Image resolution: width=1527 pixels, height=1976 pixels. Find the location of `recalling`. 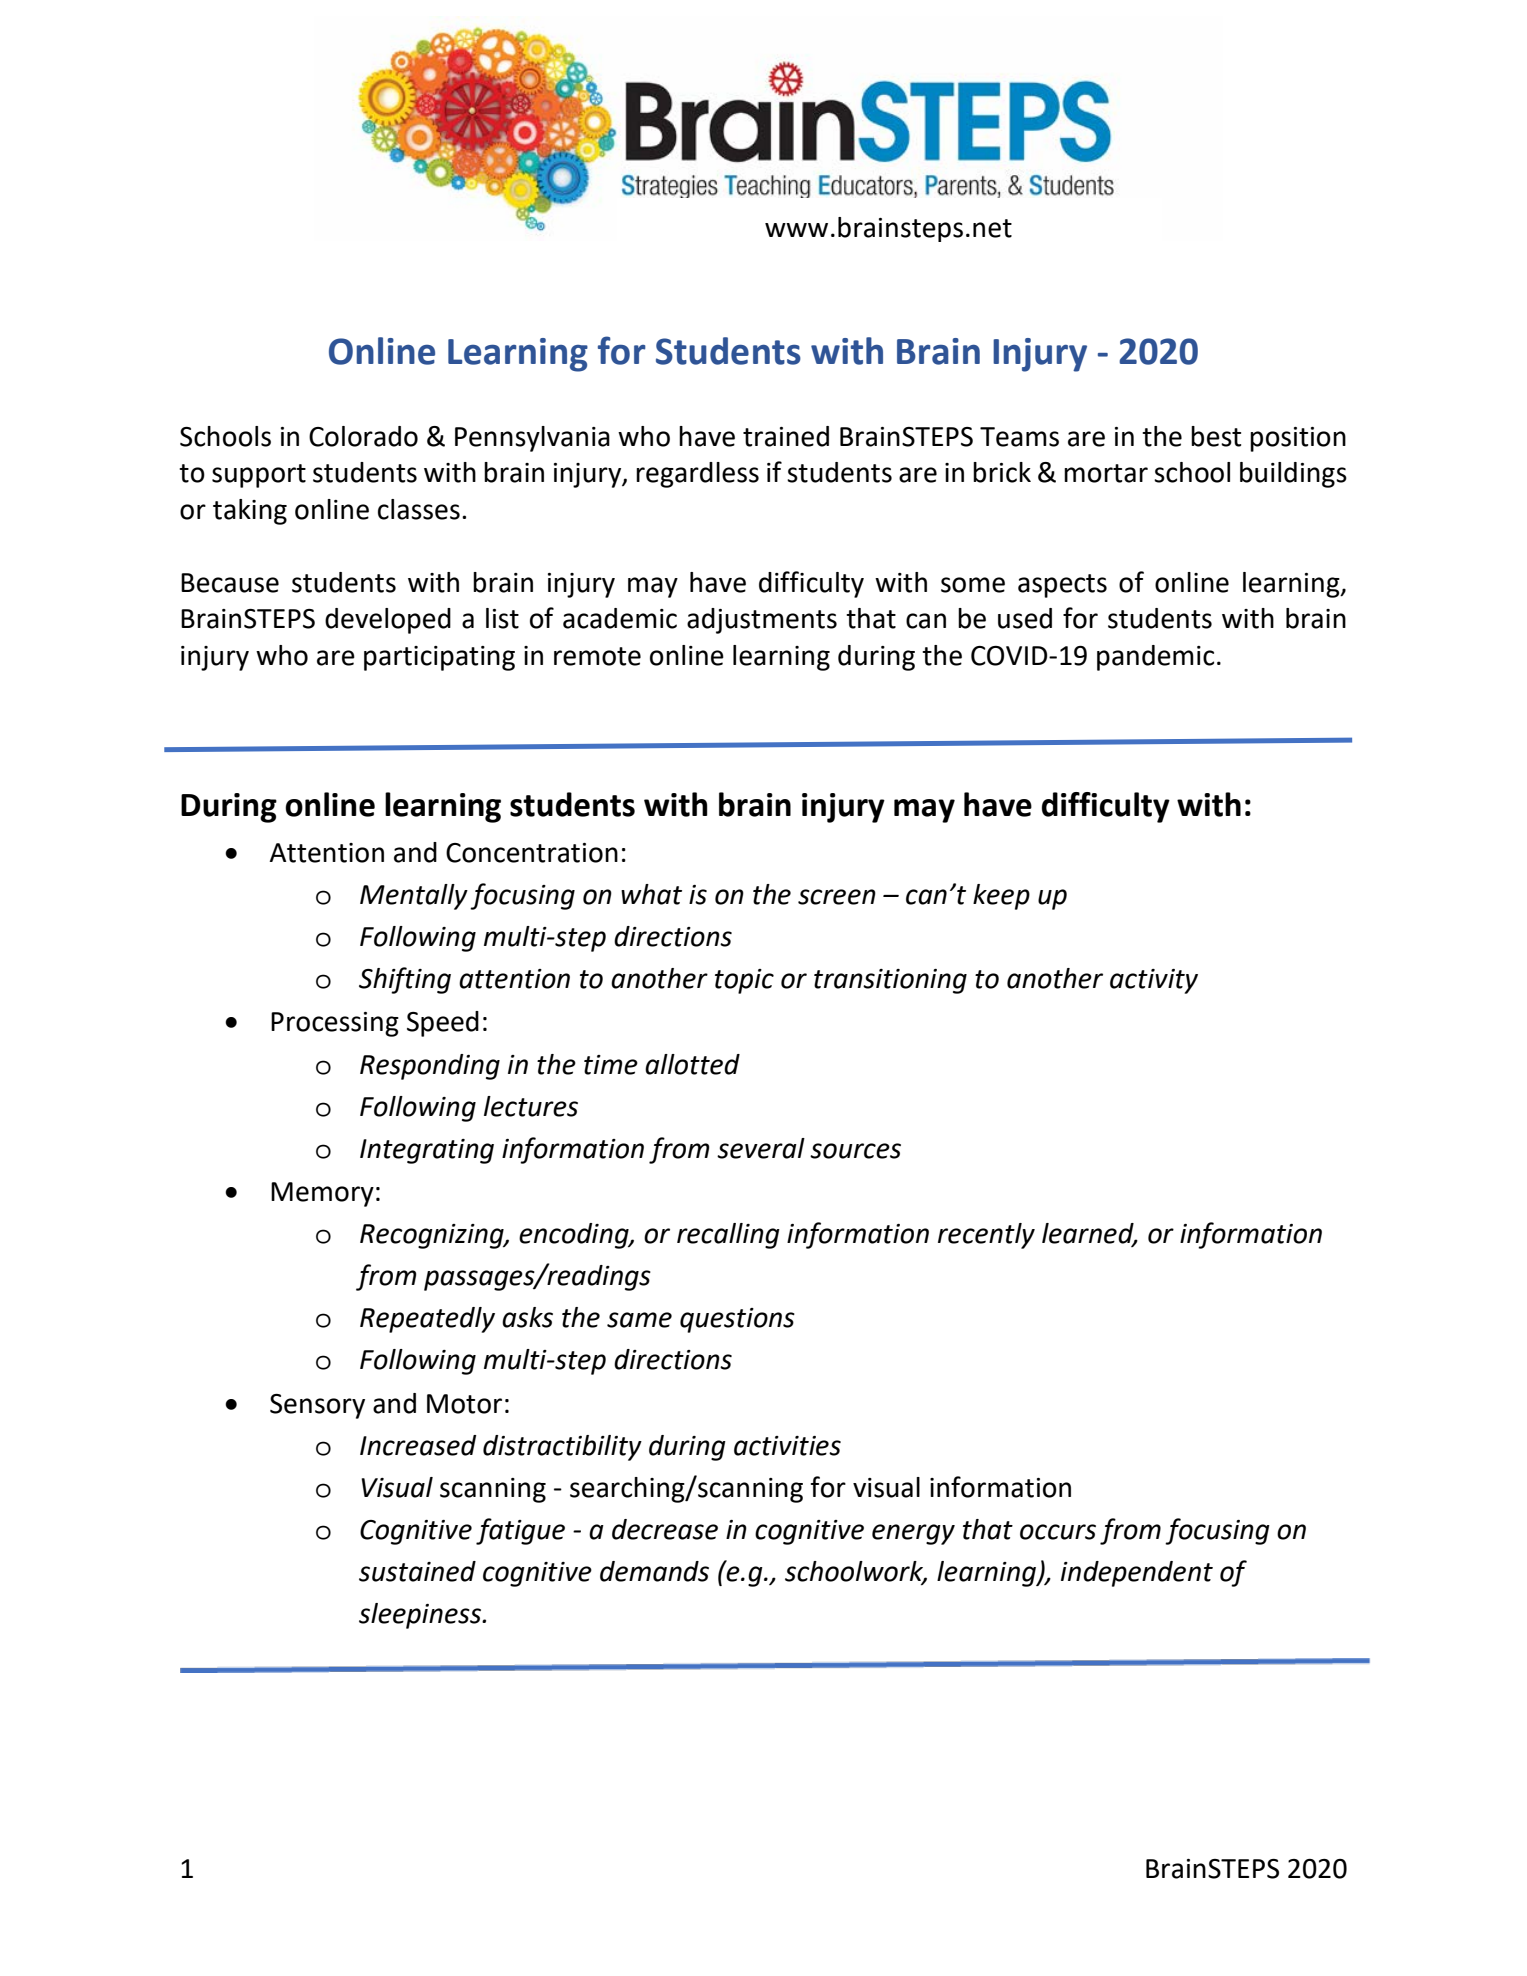

recalling is located at coordinates (728, 1236).
